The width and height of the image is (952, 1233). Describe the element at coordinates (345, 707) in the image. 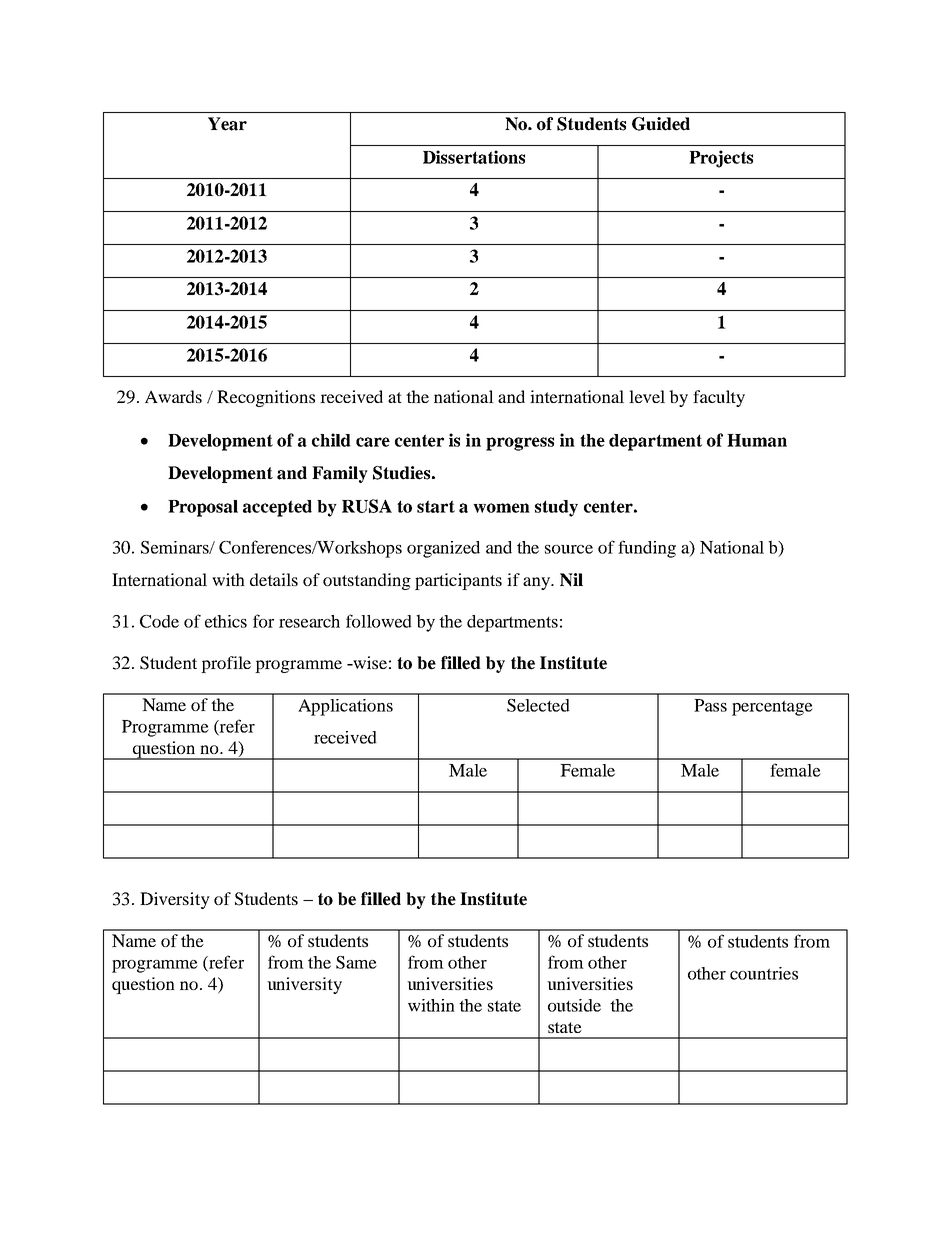

I see `Applications` at that location.
